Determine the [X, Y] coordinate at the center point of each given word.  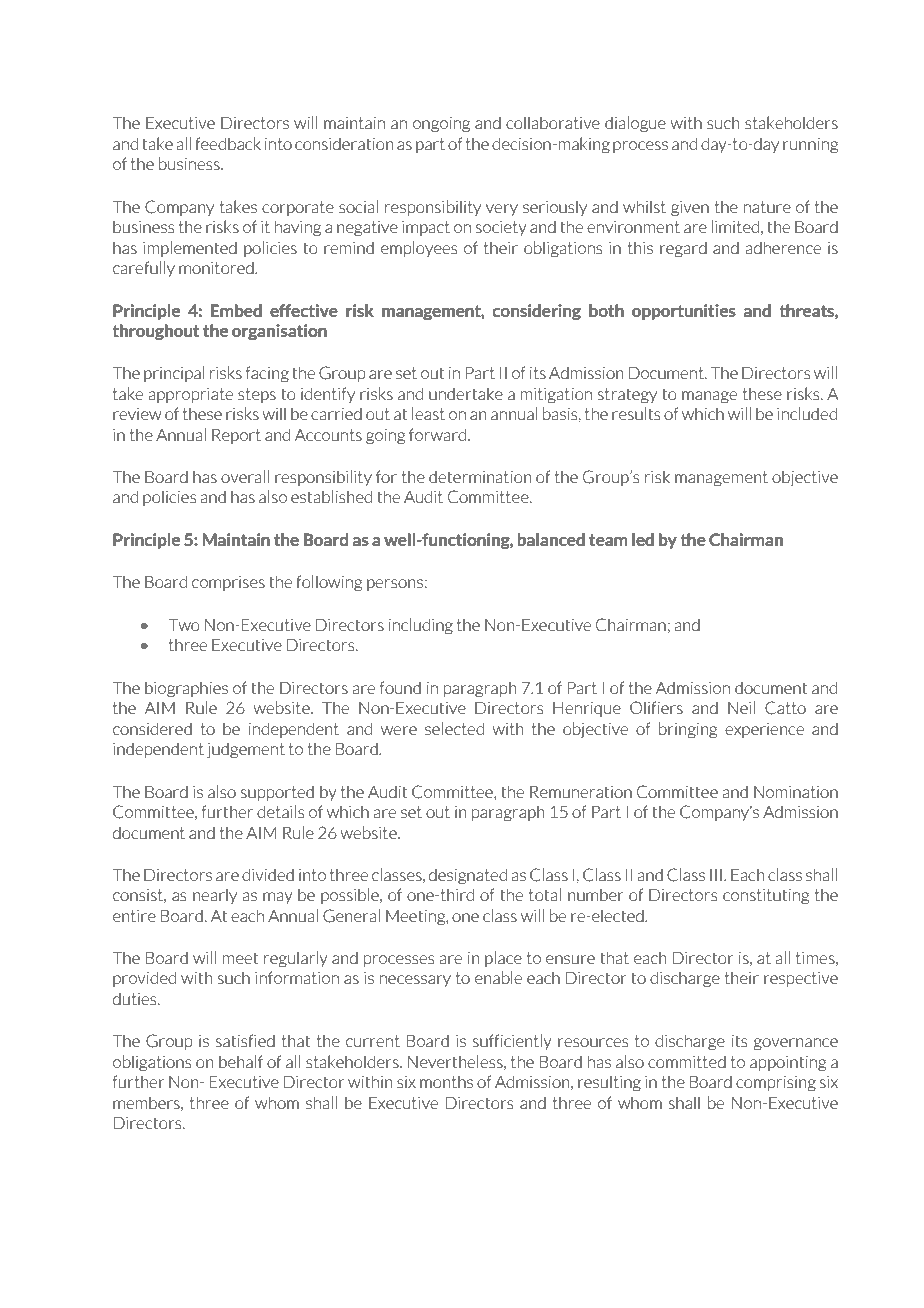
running [811, 145]
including [421, 626]
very [502, 210]
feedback [228, 144]
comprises [228, 583]
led [643, 539]
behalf [241, 1062]
